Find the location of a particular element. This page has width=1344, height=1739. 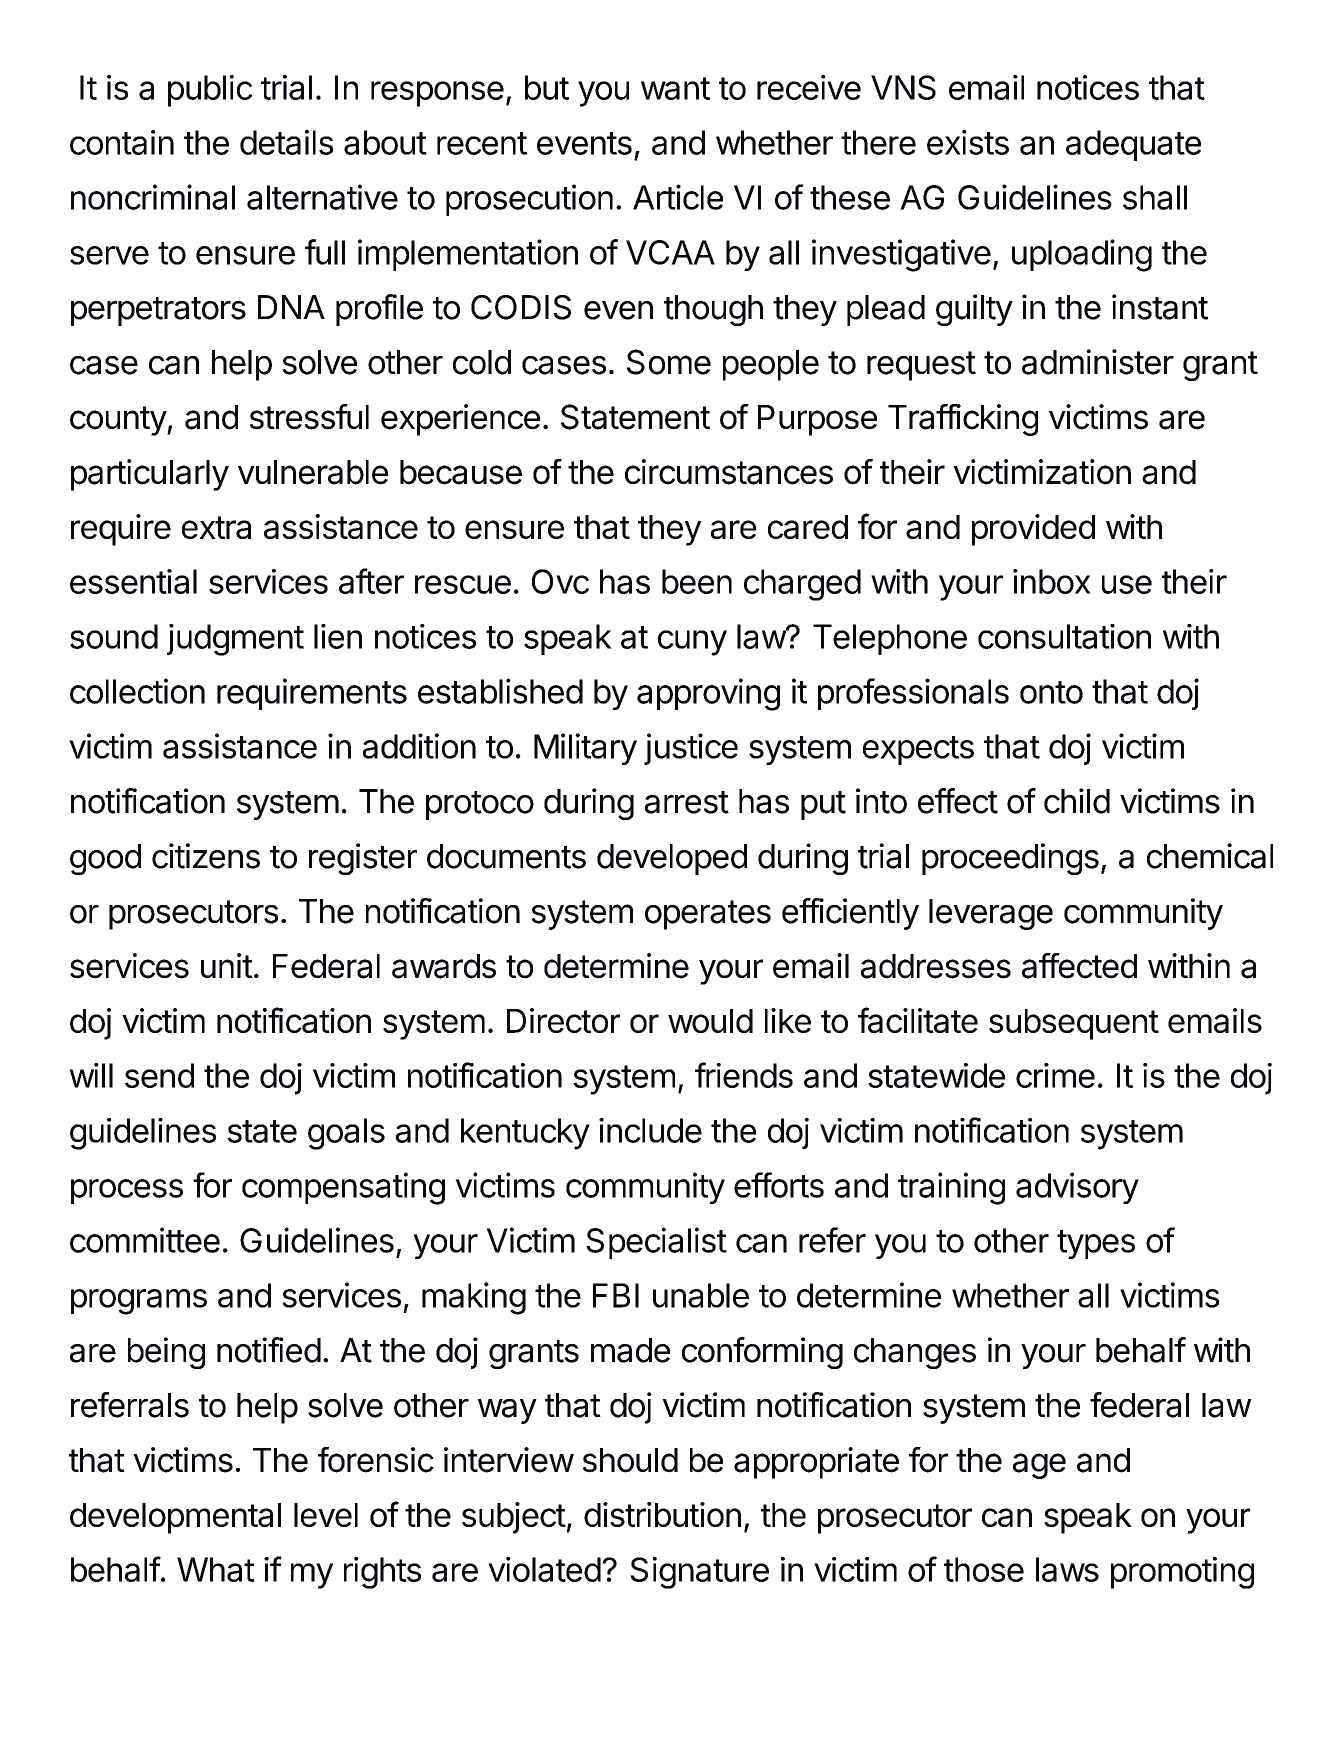

developmental is located at coordinates (175, 1518).
